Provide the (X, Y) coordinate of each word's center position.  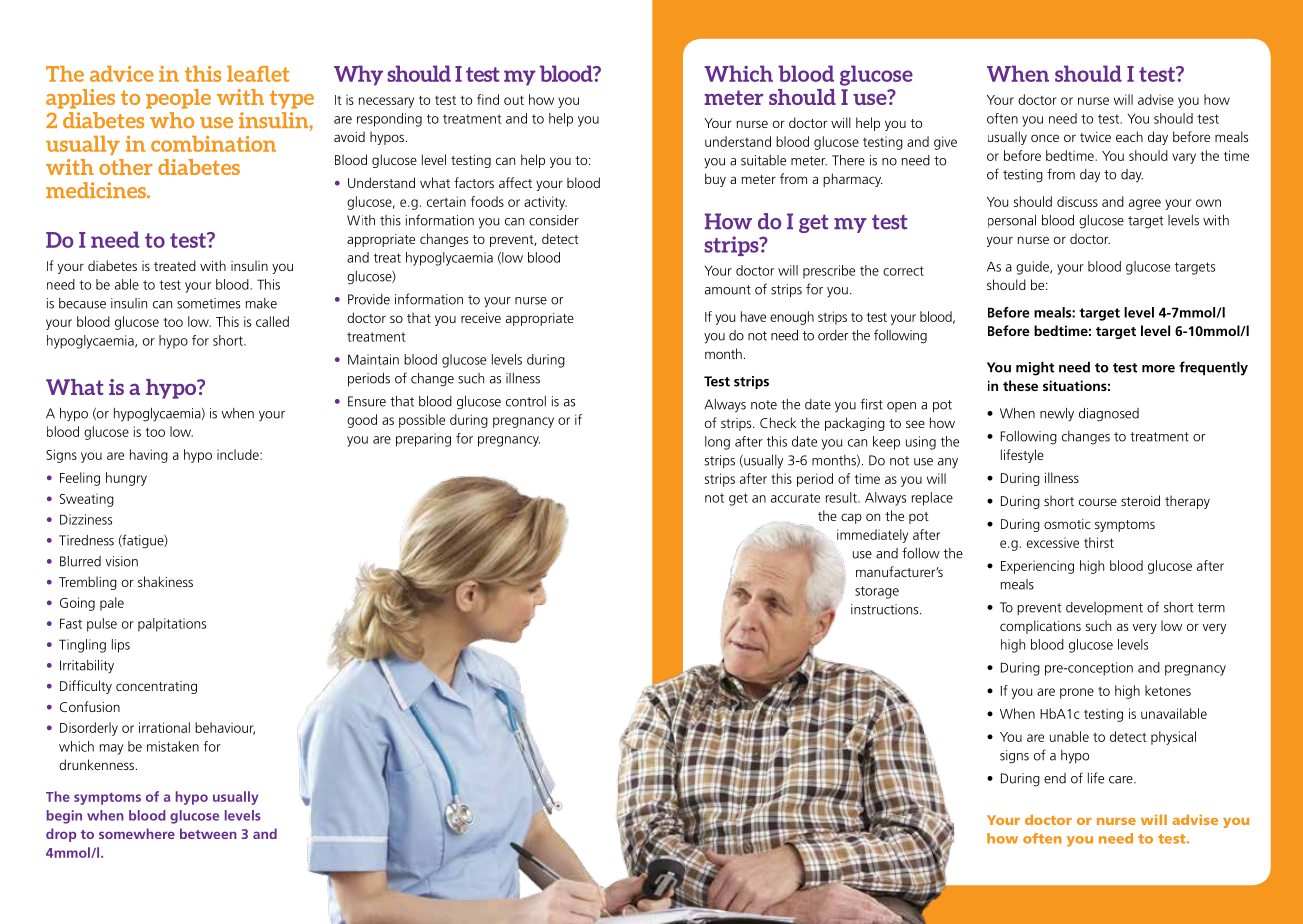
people (178, 99)
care (1122, 780)
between (208, 833)
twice (1095, 137)
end (1055, 778)
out (514, 100)
